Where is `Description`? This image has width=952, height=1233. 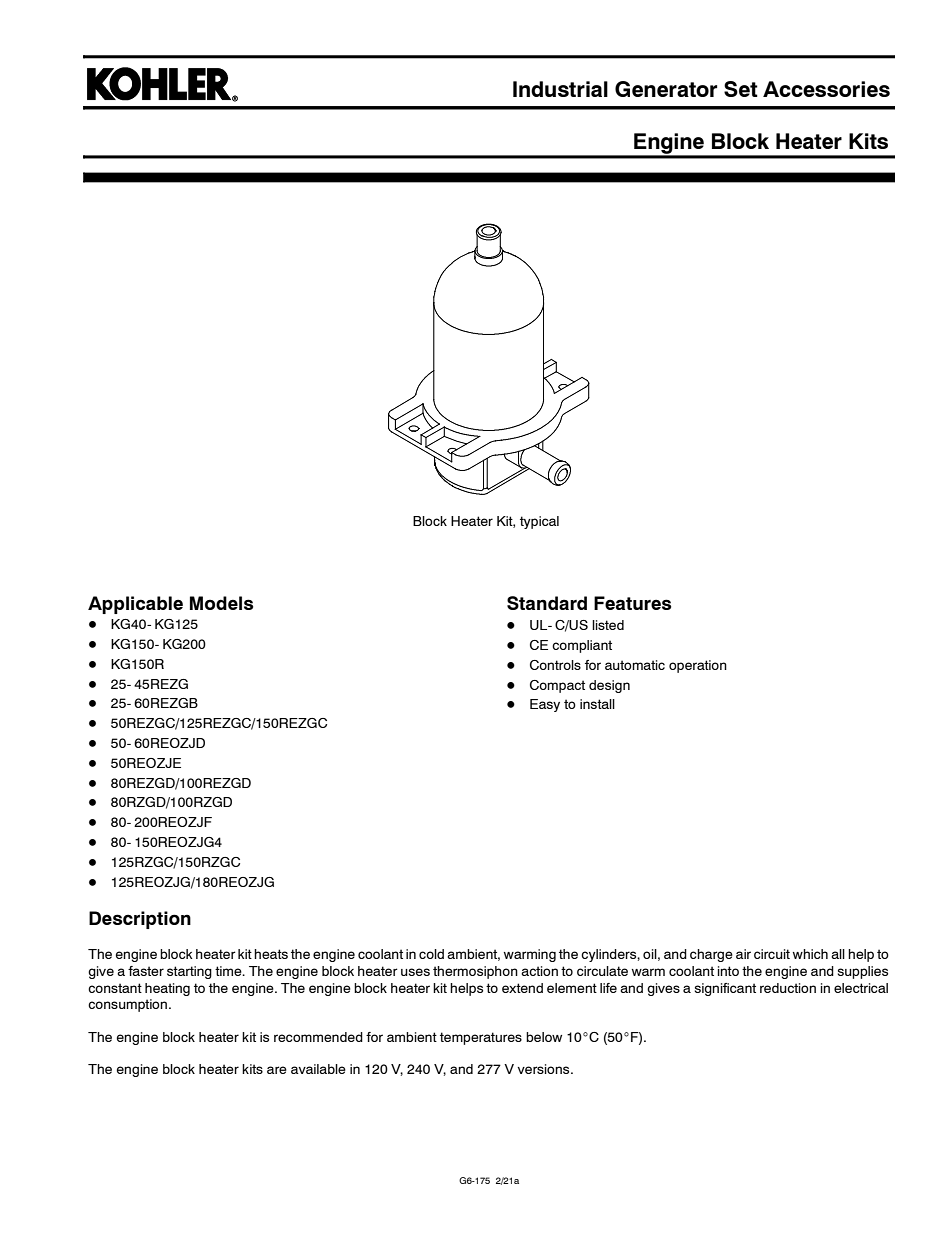 Description is located at coordinates (140, 920).
